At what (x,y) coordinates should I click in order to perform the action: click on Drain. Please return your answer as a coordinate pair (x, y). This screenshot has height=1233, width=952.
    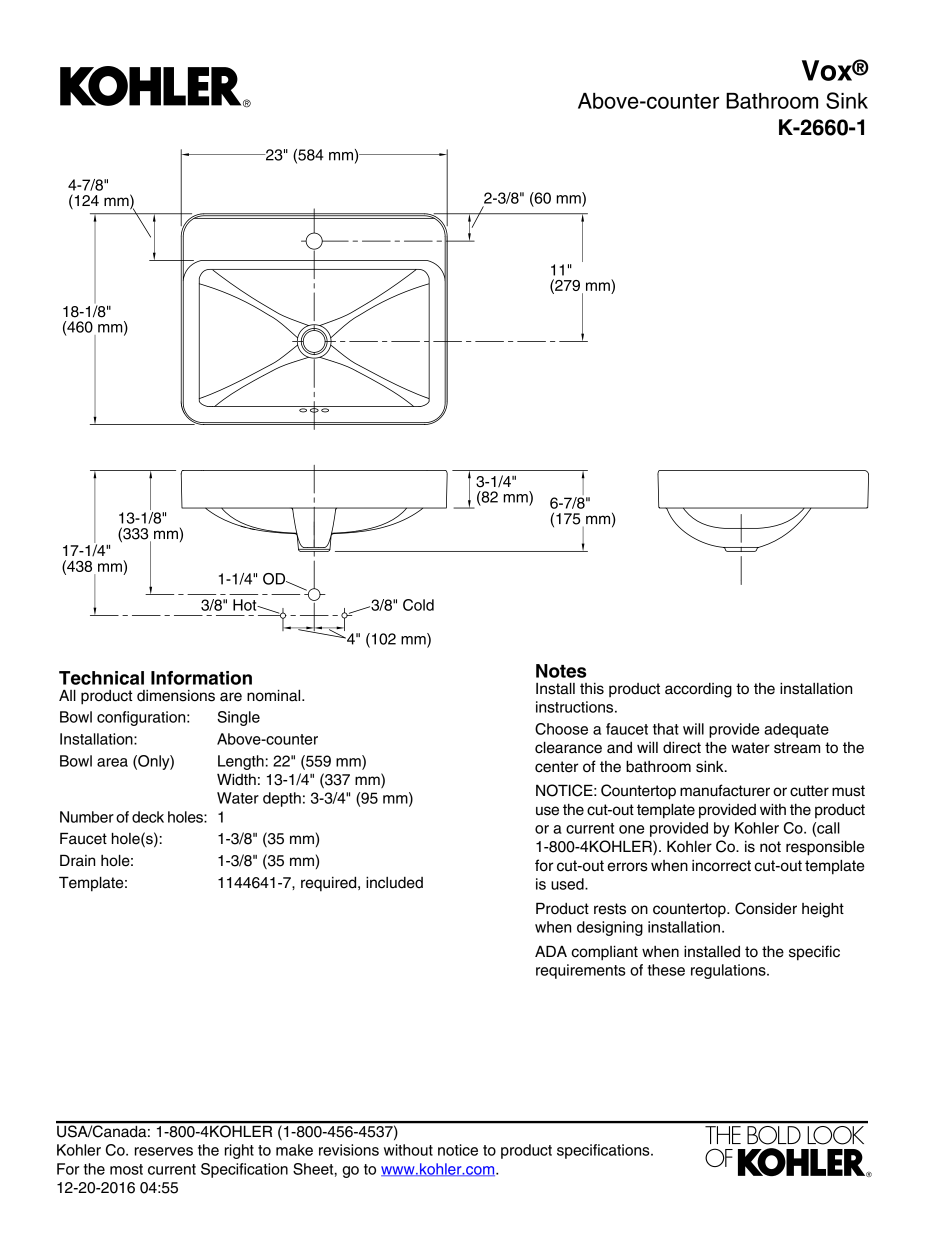
    Looking at the image, I should click on (77, 860).
